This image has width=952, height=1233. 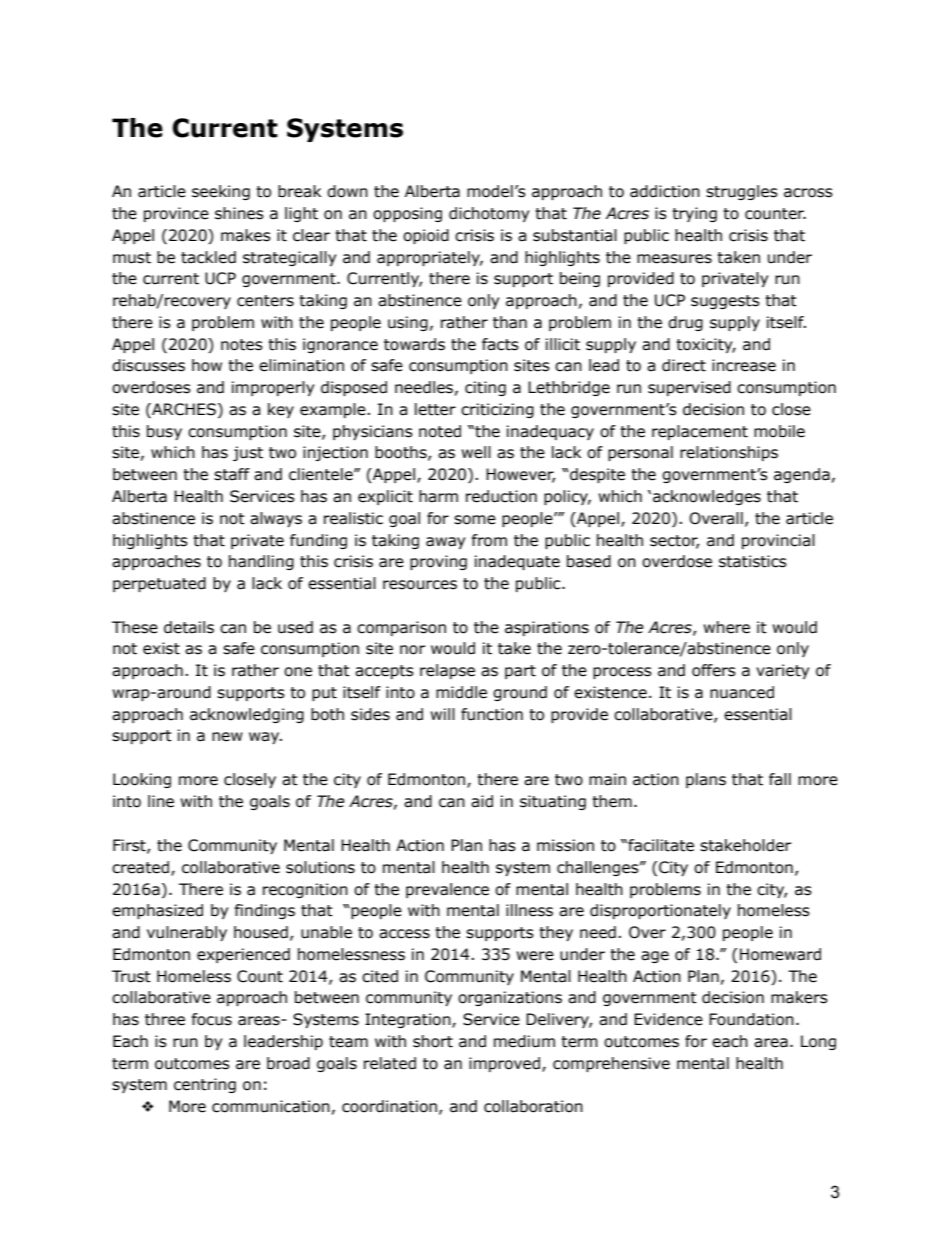 What do you see at coordinates (189, 627) in the image?
I see `details` at bounding box center [189, 627].
